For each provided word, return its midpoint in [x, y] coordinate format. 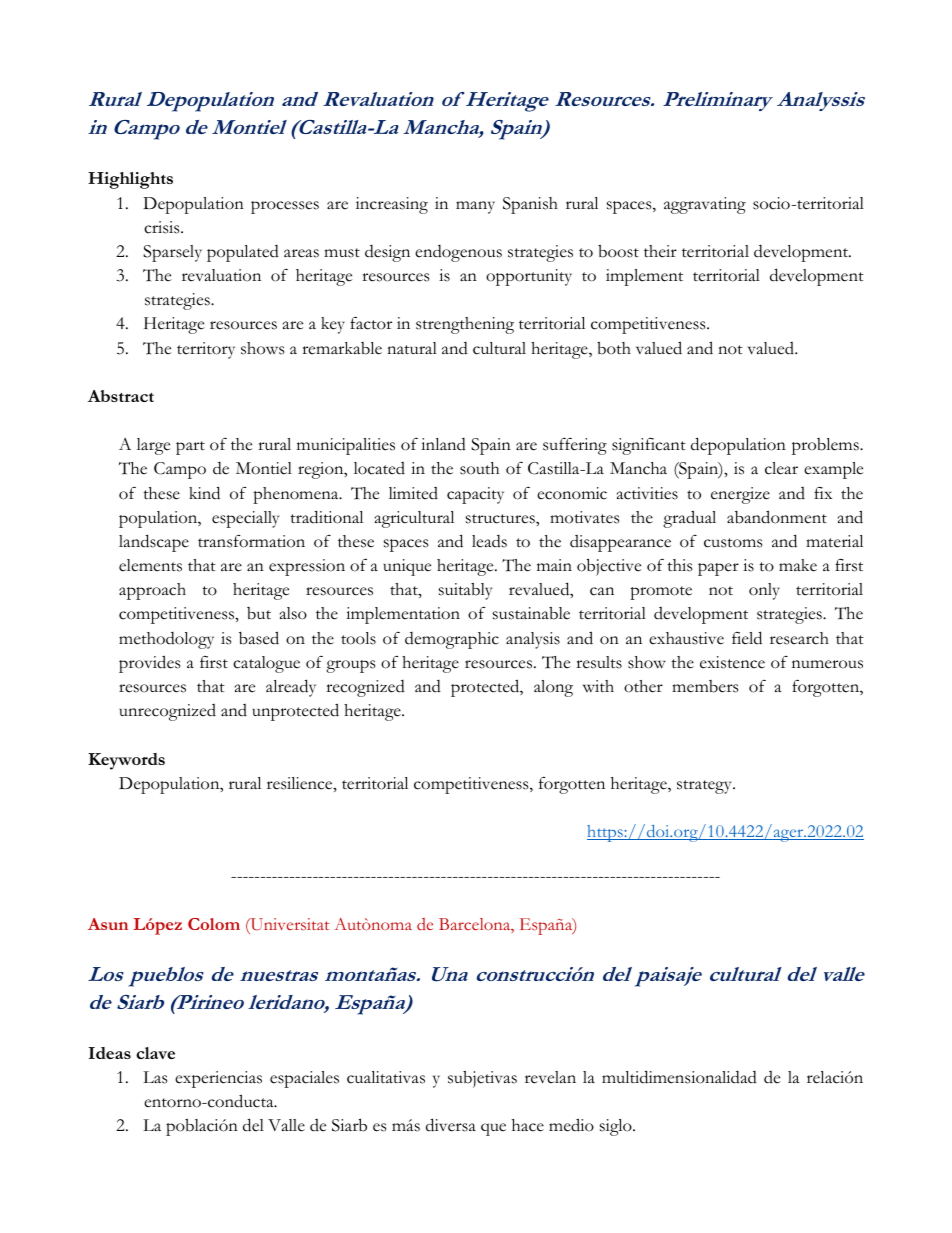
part [190, 448]
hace [528, 1125]
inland [443, 444]
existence [732, 662]
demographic [452, 640]
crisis [163, 227]
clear [781, 468]
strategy [705, 787]
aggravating [705, 205]
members [705, 686]
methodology [166, 640]
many [475, 207]
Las [155, 1077]
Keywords [126, 761]
